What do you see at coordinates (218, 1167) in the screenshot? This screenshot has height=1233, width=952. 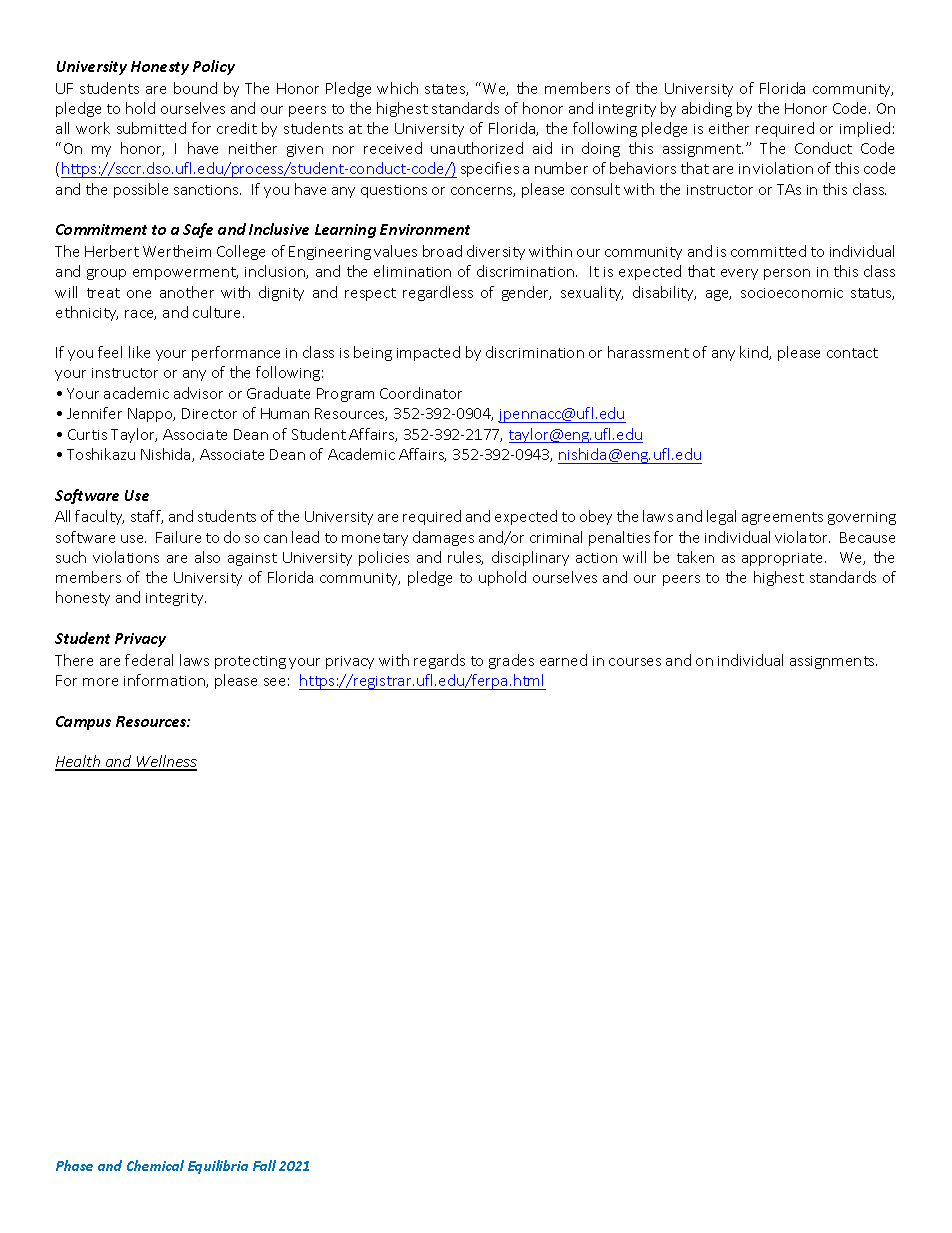 I see `Equilibria` at bounding box center [218, 1167].
